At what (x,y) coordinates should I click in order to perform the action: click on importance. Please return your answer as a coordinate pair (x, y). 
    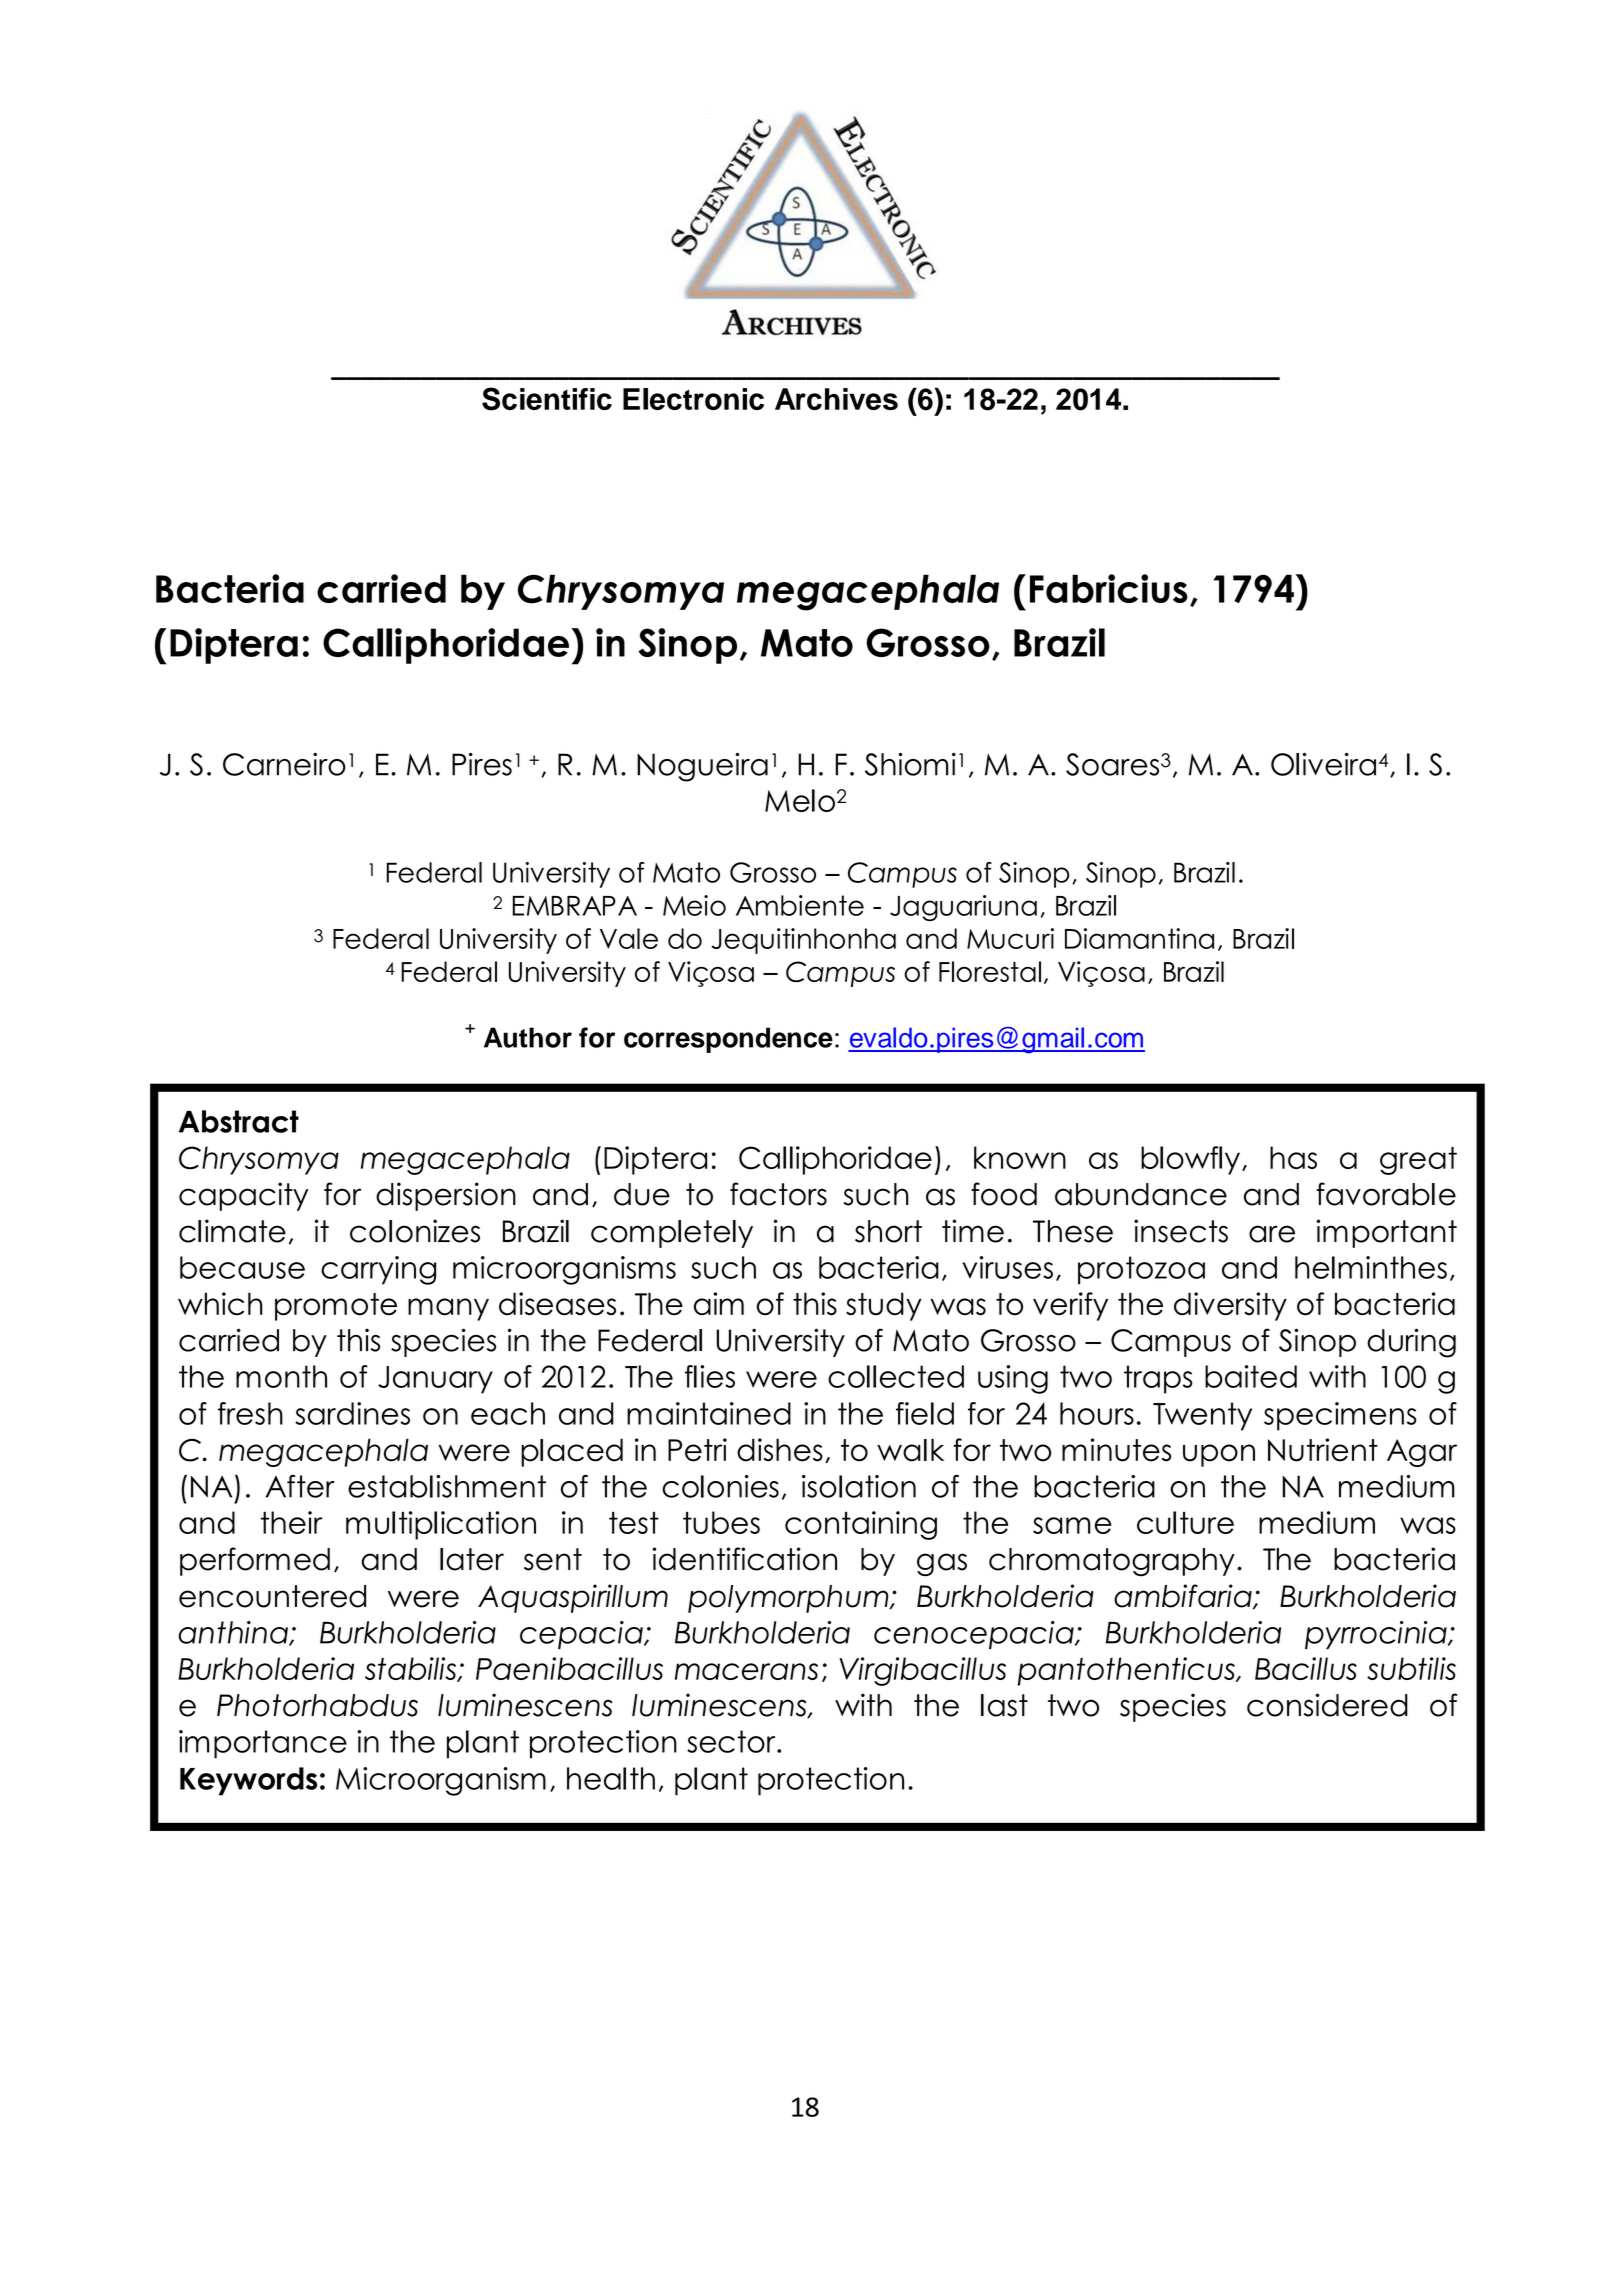
    Looking at the image, I should click on (263, 1744).
